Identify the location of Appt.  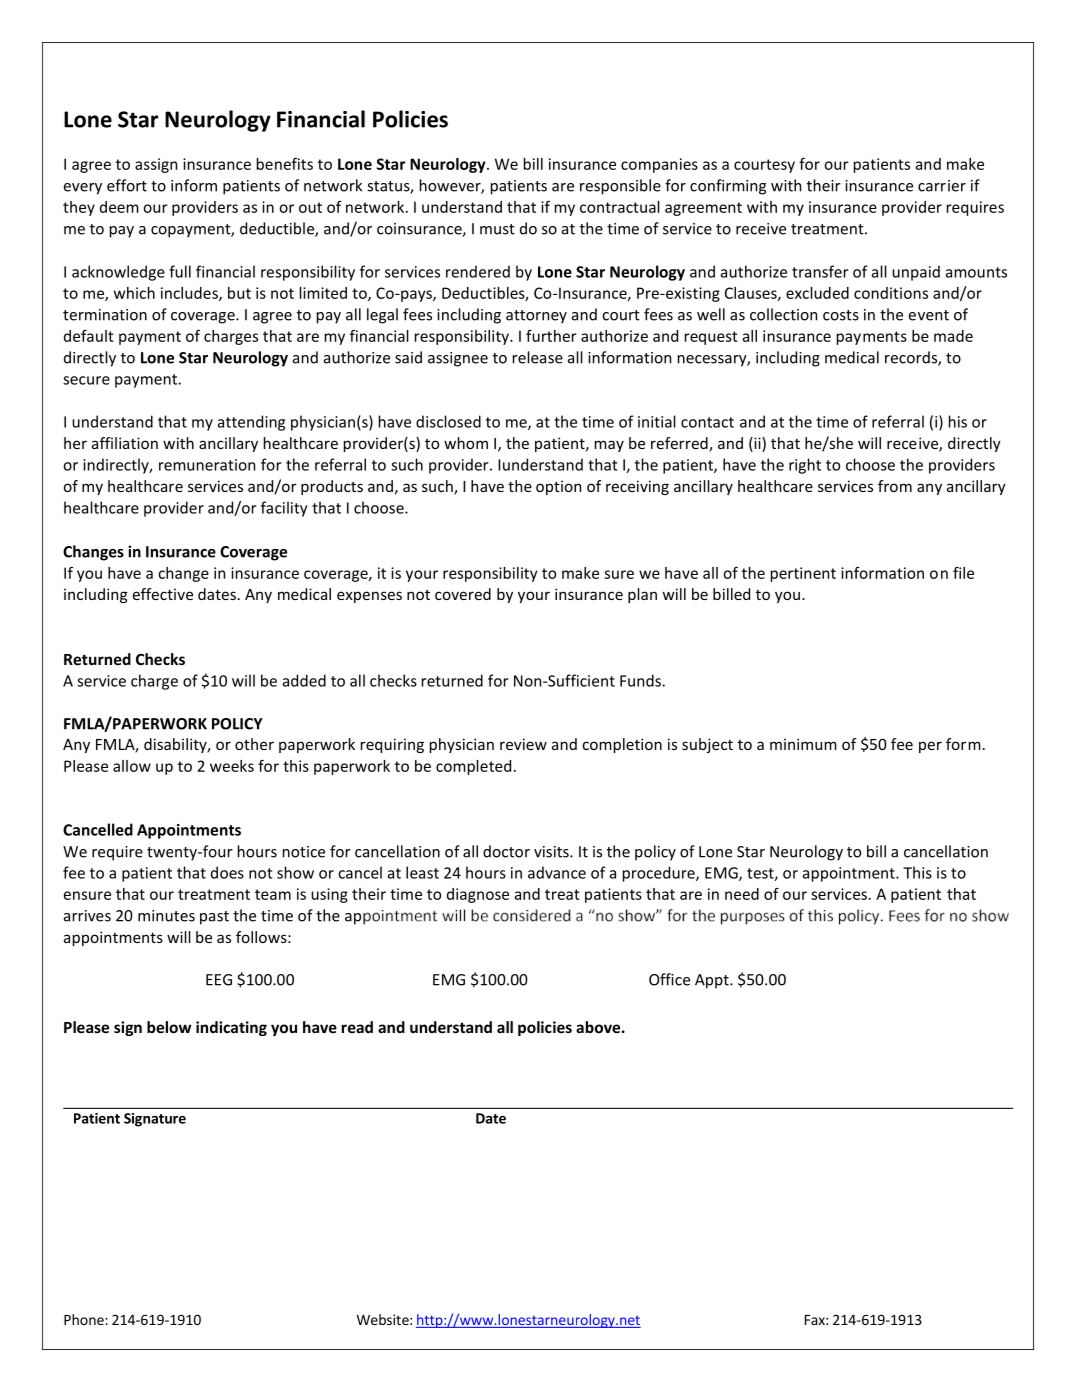
(713, 981).
